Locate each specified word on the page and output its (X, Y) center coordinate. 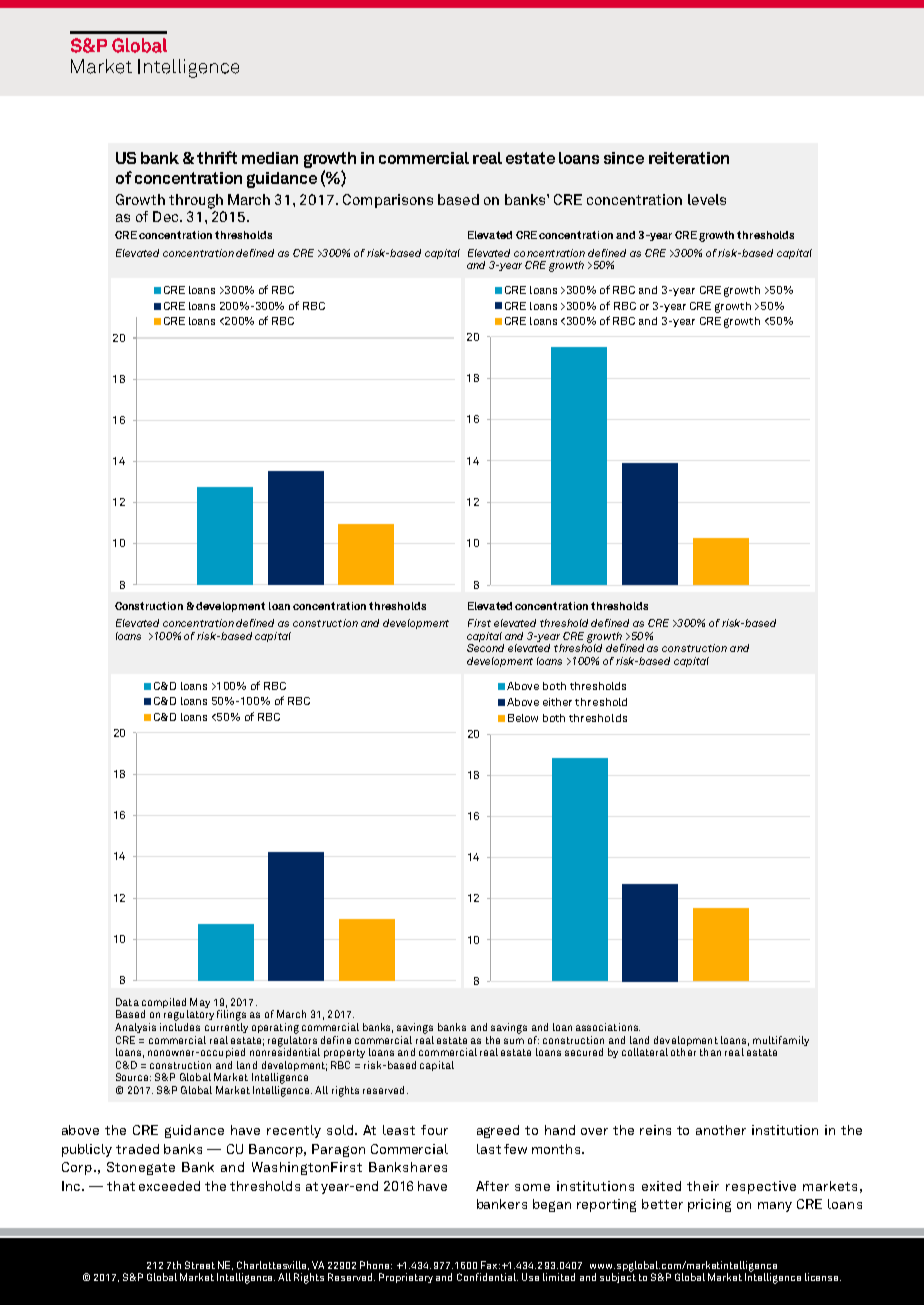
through (196, 201)
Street (200, 1265)
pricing (709, 1205)
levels (707, 199)
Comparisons (388, 201)
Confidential (487, 1277)
